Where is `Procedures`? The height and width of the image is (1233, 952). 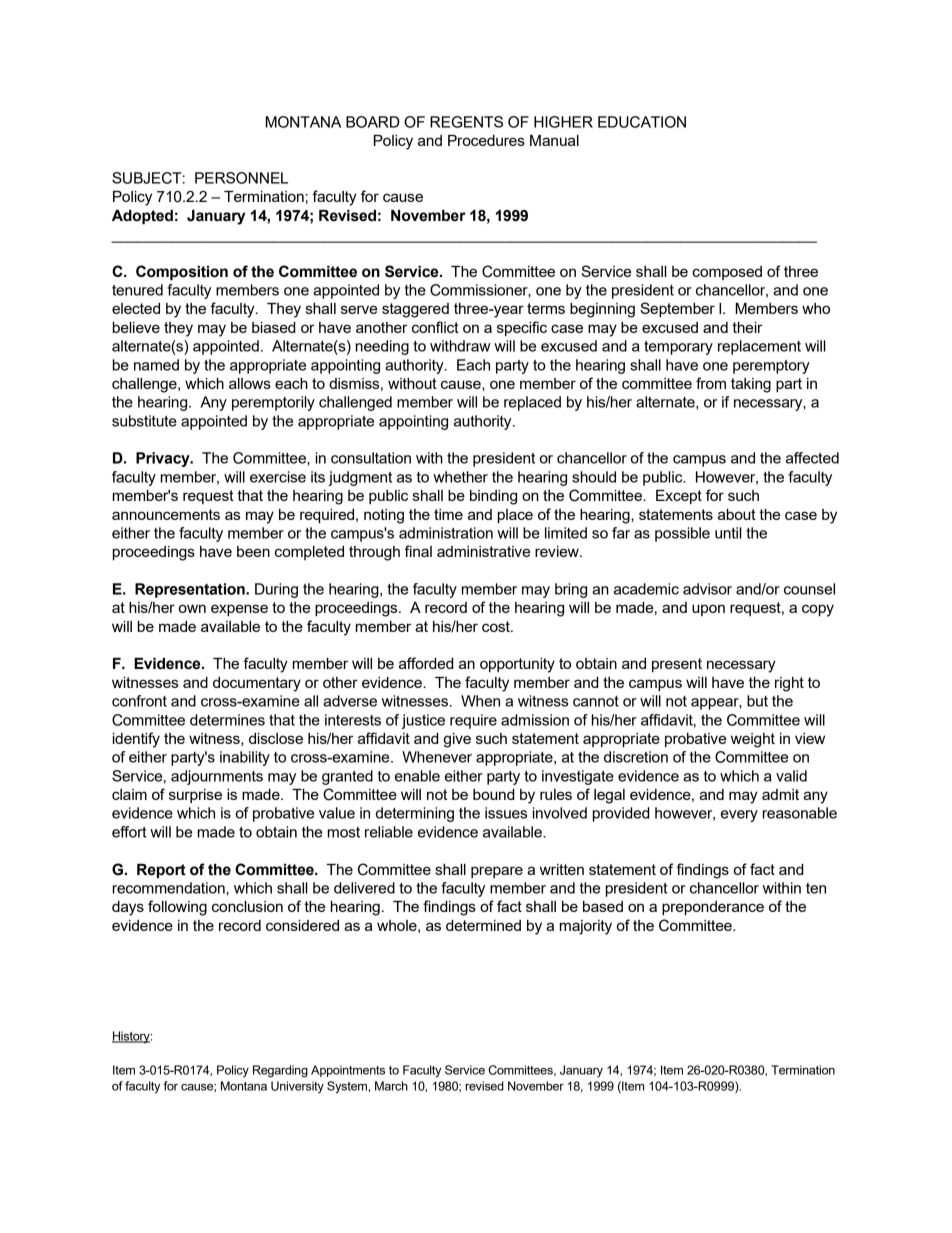
Procedures is located at coordinates (486, 140).
